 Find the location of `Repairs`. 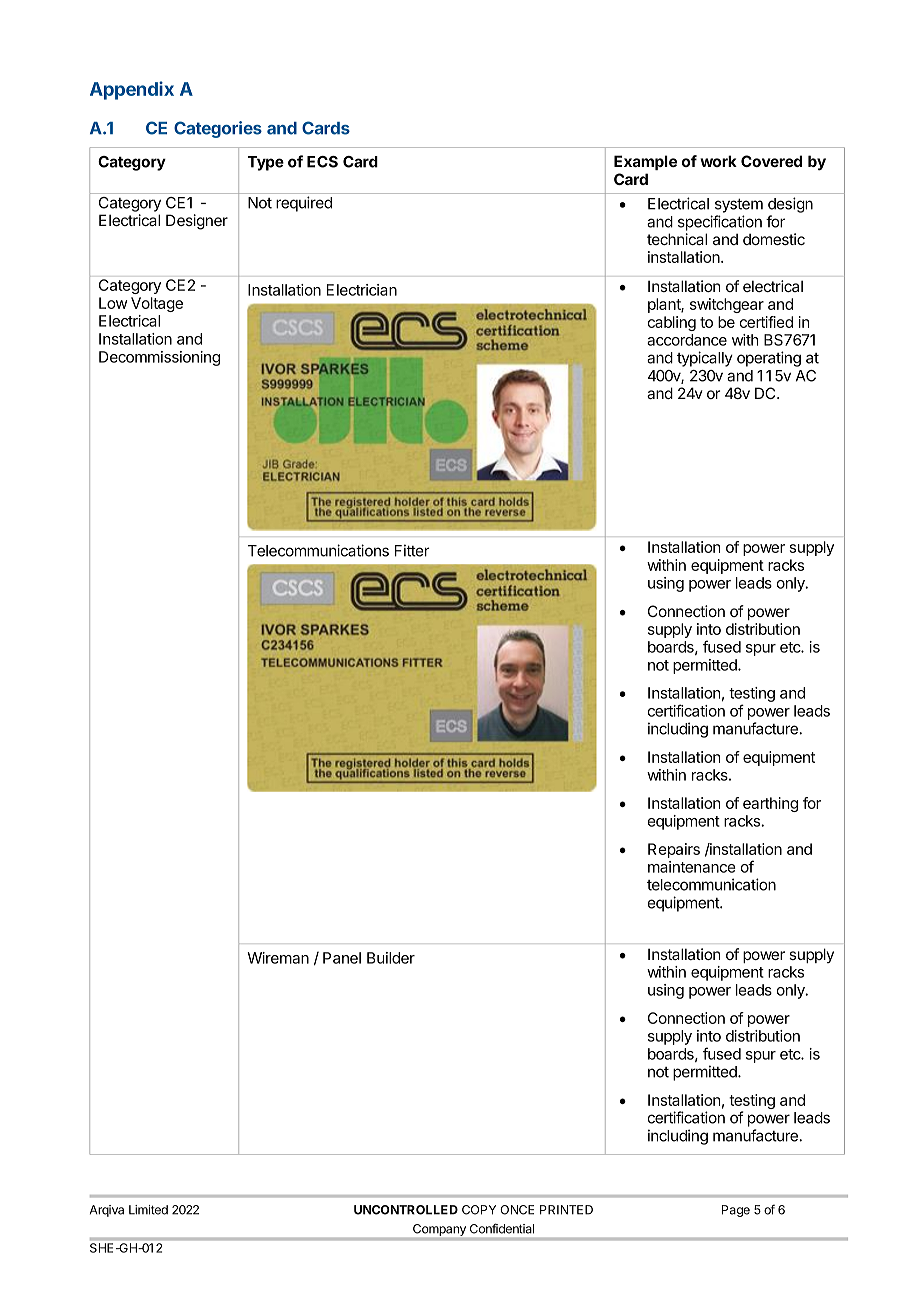

Repairs is located at coordinates (674, 850).
